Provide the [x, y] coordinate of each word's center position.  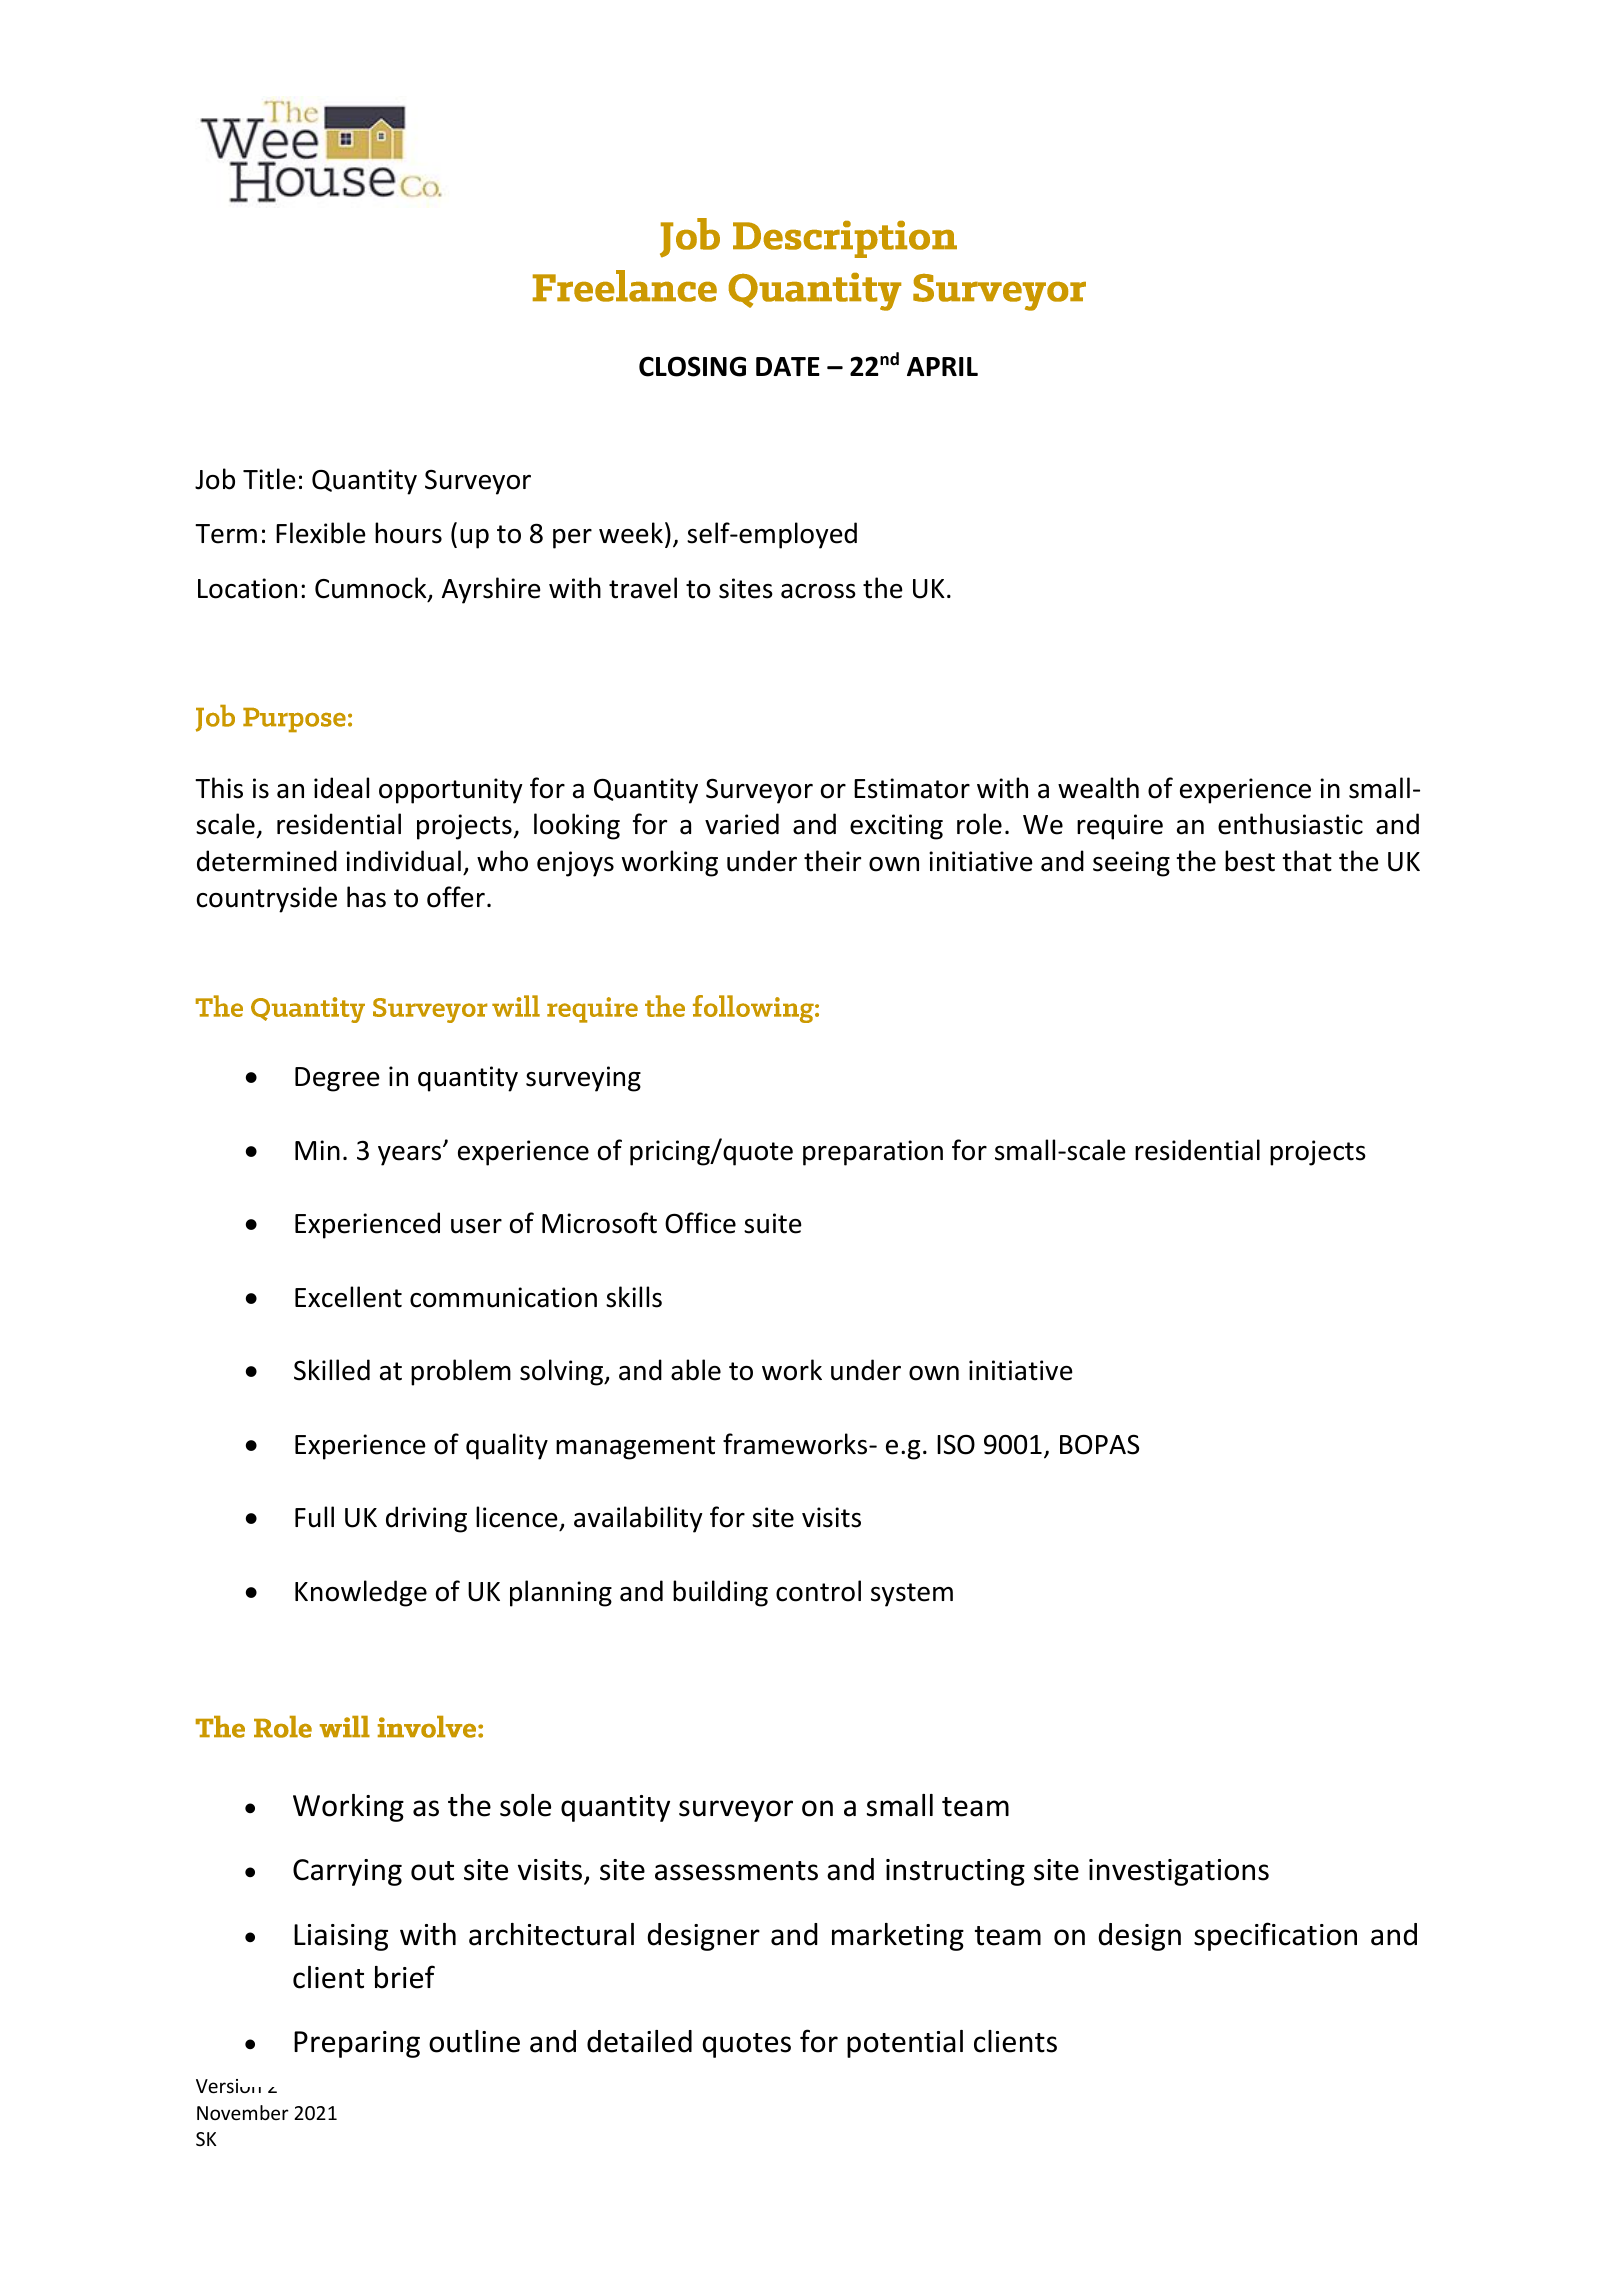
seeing [1131, 864]
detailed [639, 2041]
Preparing [357, 2044]
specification [1275, 1936]
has [366, 897]
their [832, 861]
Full [314, 1517]
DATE [788, 366]
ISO [956, 1445]
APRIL [942, 366]
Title [269, 479]
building [720, 1593]
